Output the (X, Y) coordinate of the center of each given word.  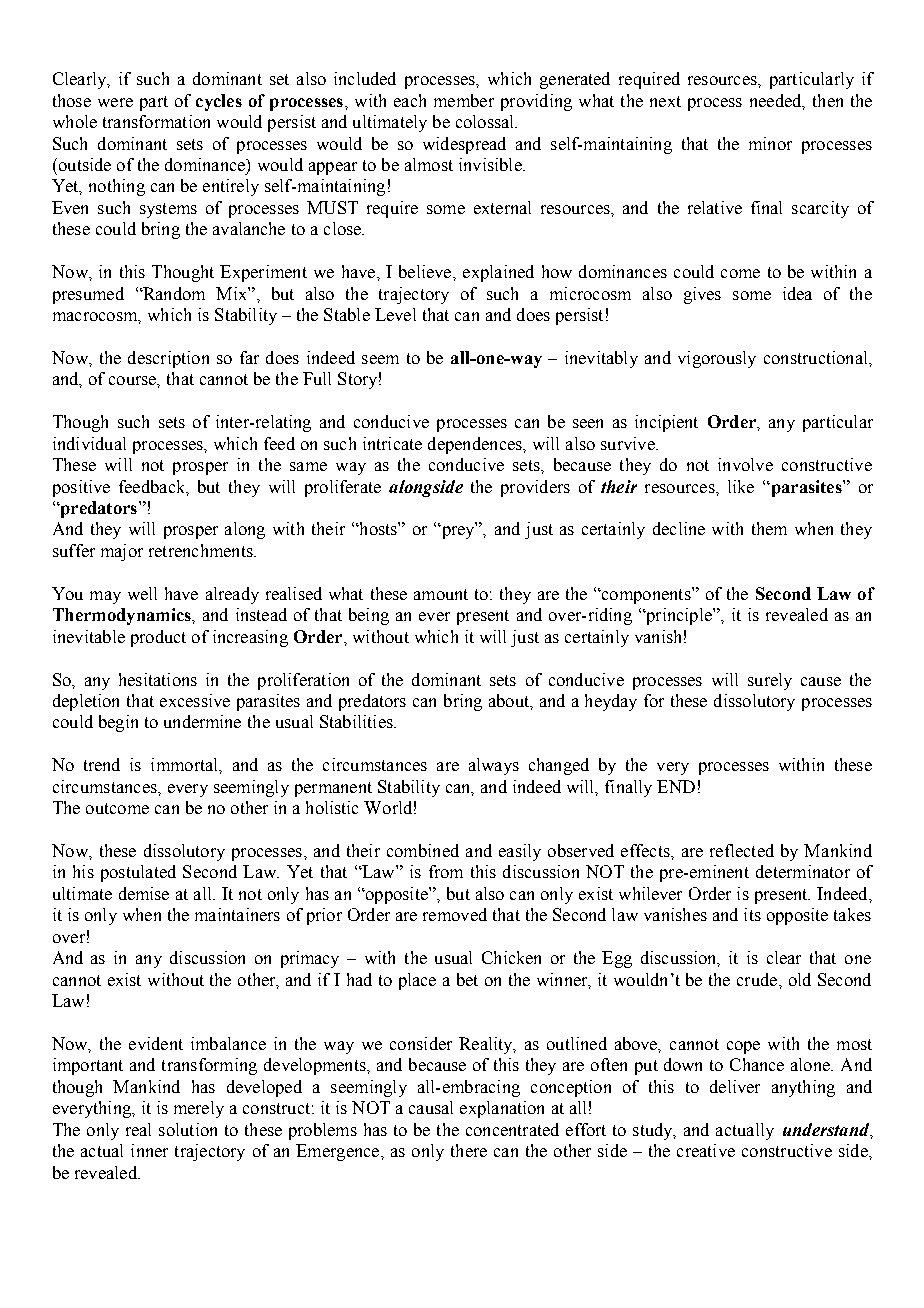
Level (395, 314)
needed (777, 101)
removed (455, 914)
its (752, 914)
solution (188, 1129)
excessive (195, 700)
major (122, 552)
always (494, 766)
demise (144, 893)
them (769, 528)
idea (797, 293)
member (464, 100)
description (168, 359)
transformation (156, 121)
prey (458, 531)
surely (770, 681)
